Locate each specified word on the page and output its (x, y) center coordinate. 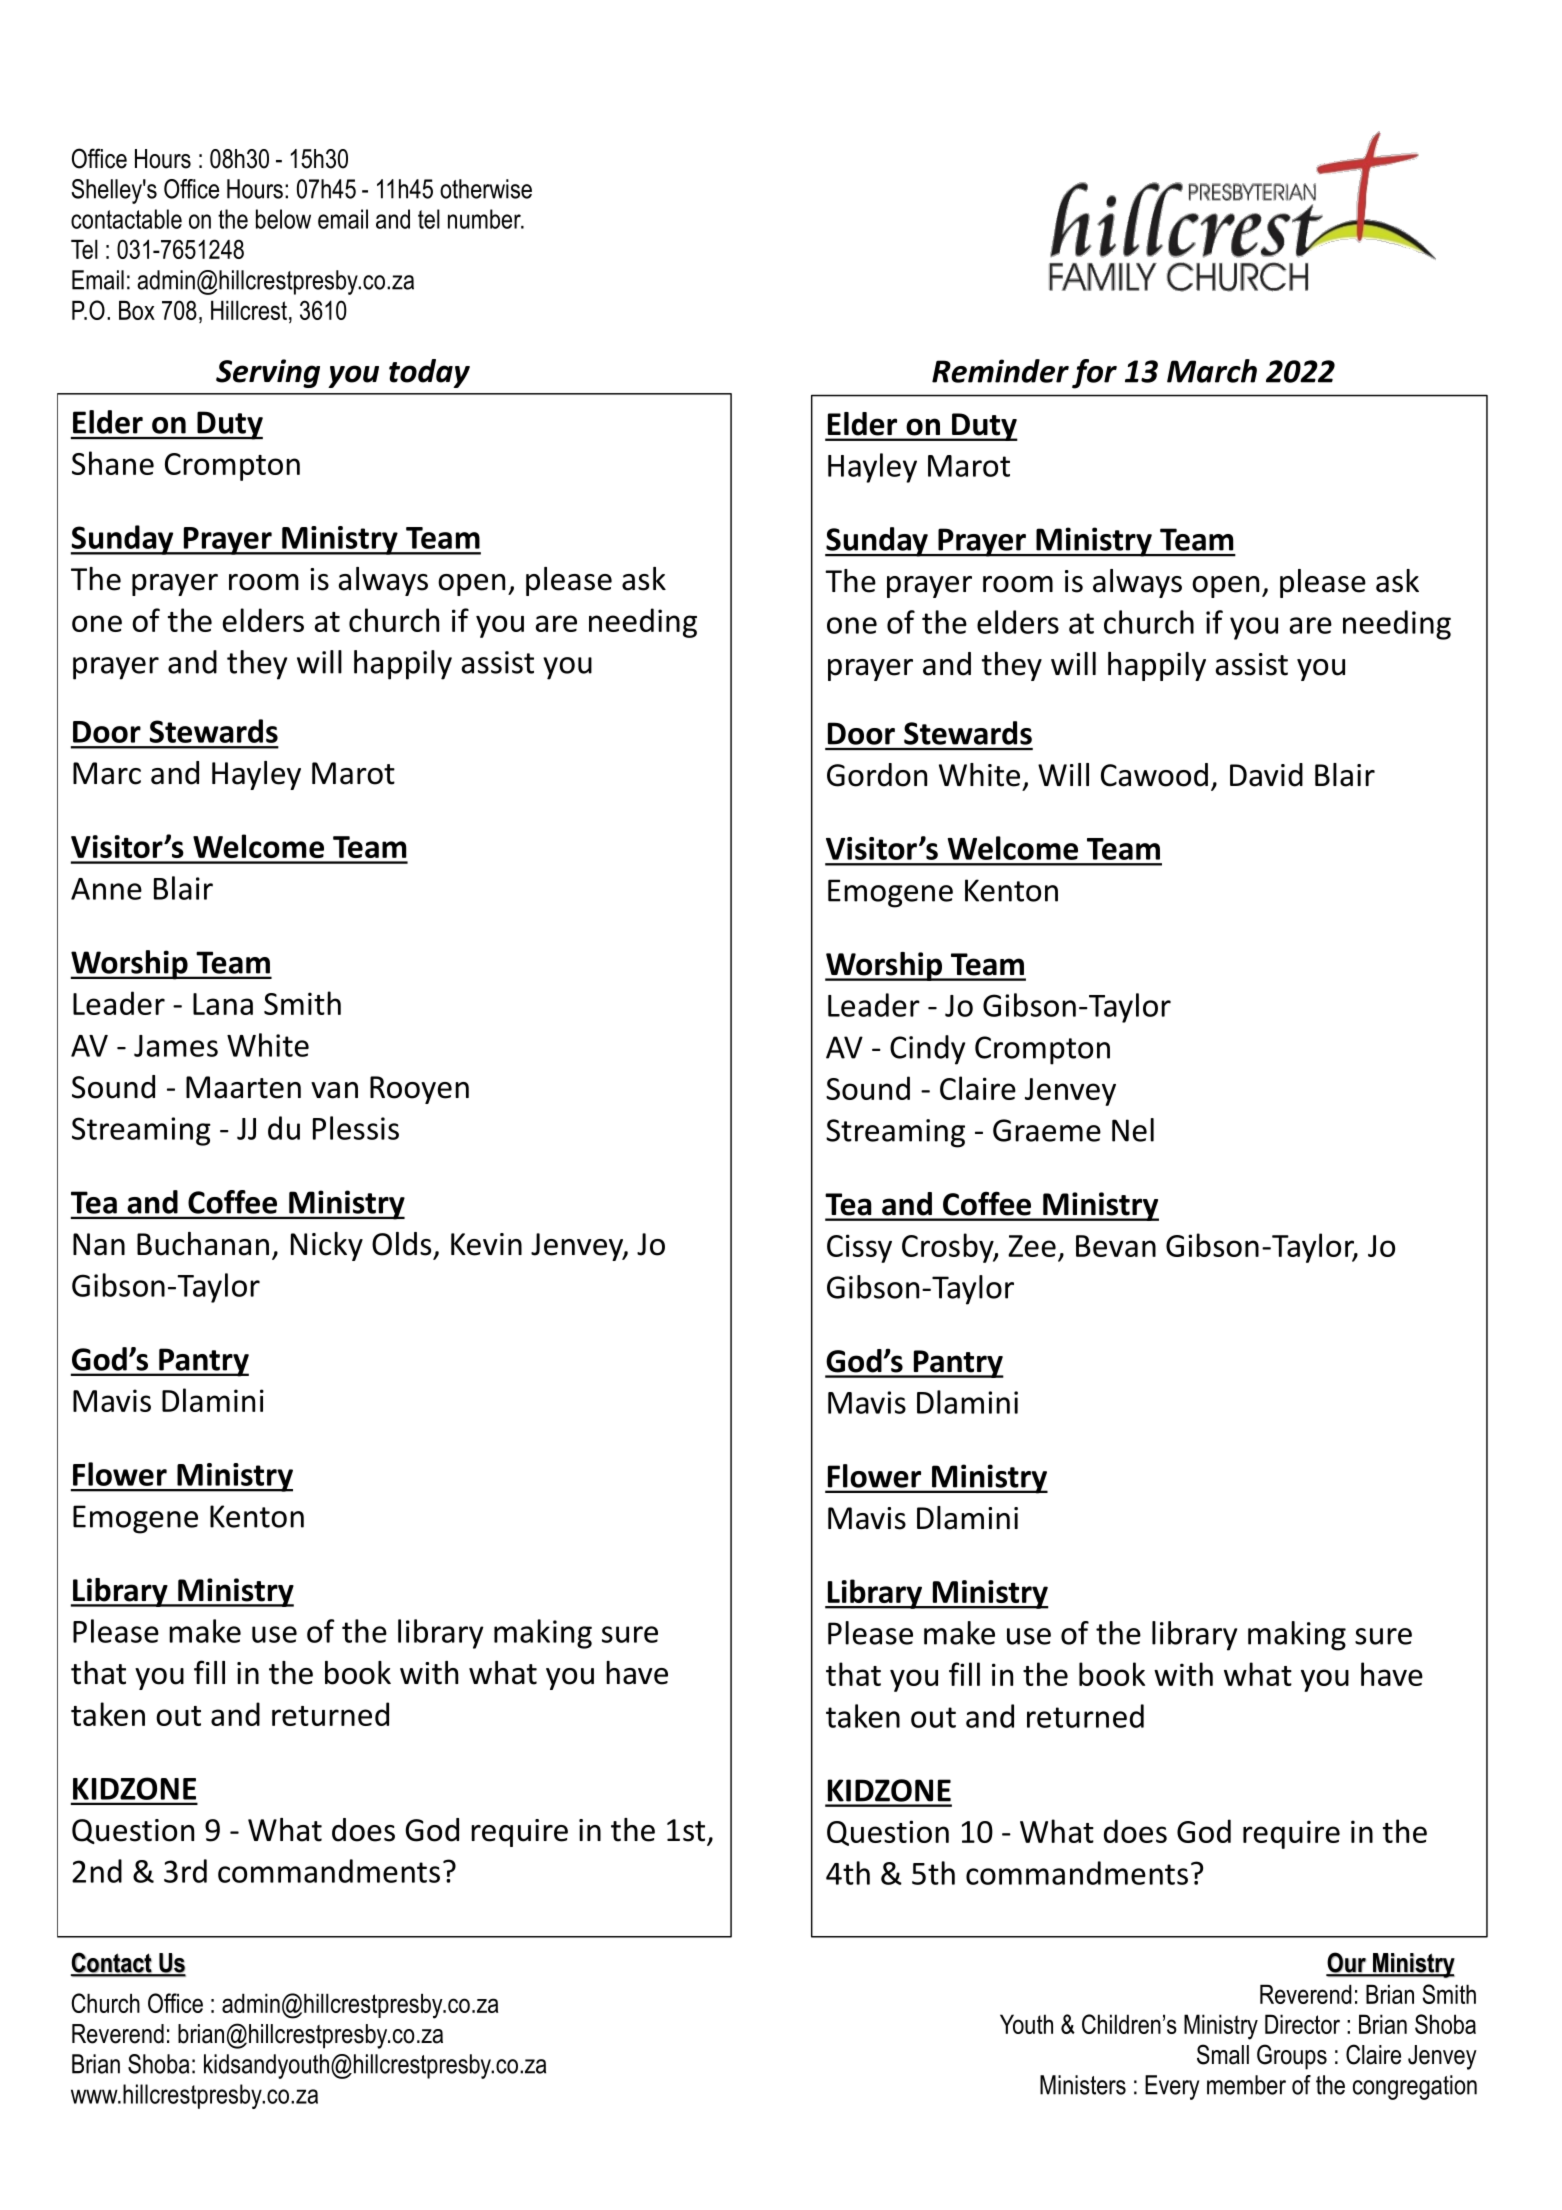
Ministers (1083, 2085)
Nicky (327, 1246)
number (485, 219)
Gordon (877, 775)
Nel (1133, 1130)
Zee (1032, 1246)
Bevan (1116, 1246)
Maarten (243, 1087)
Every (1172, 2087)
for (1094, 374)
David (1266, 775)
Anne (106, 889)
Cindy (927, 1050)
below (283, 219)
